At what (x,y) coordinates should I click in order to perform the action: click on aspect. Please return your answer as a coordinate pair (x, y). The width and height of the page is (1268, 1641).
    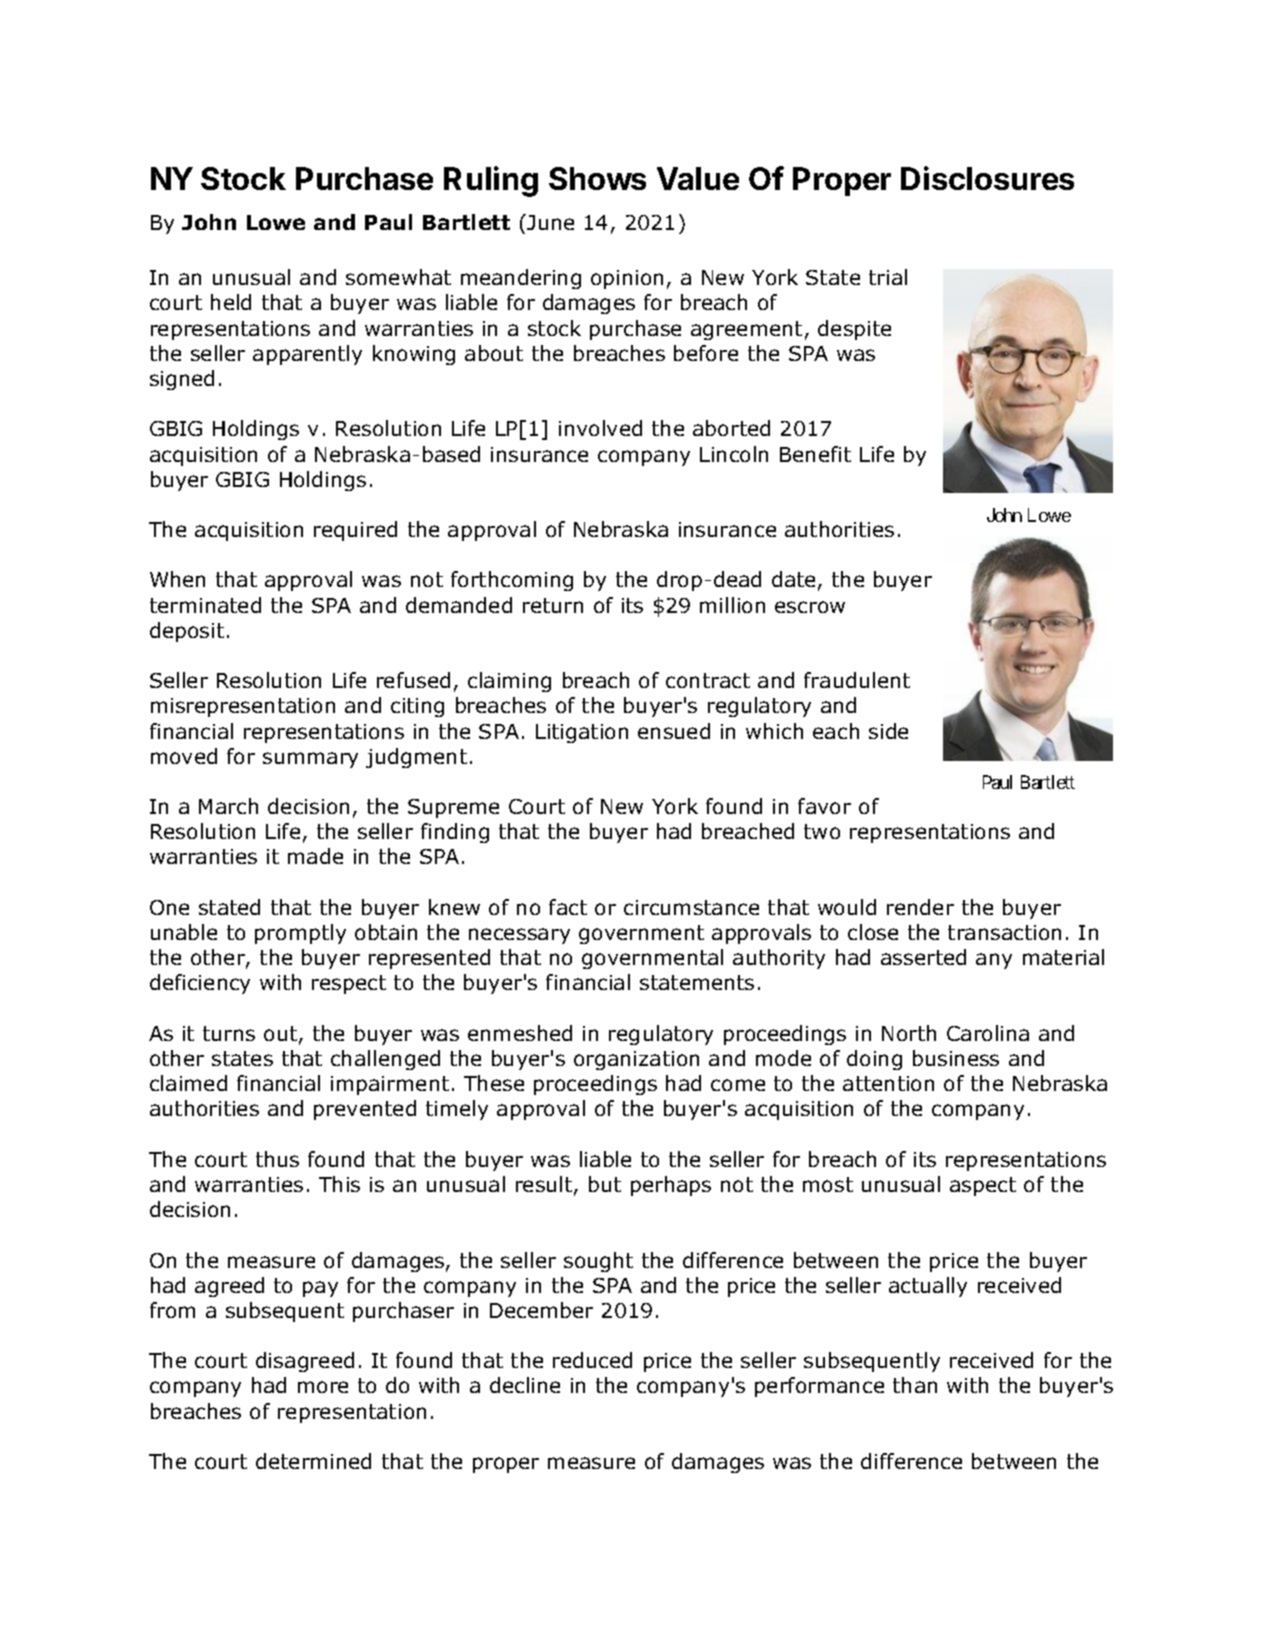
    Looking at the image, I should click on (983, 1186).
